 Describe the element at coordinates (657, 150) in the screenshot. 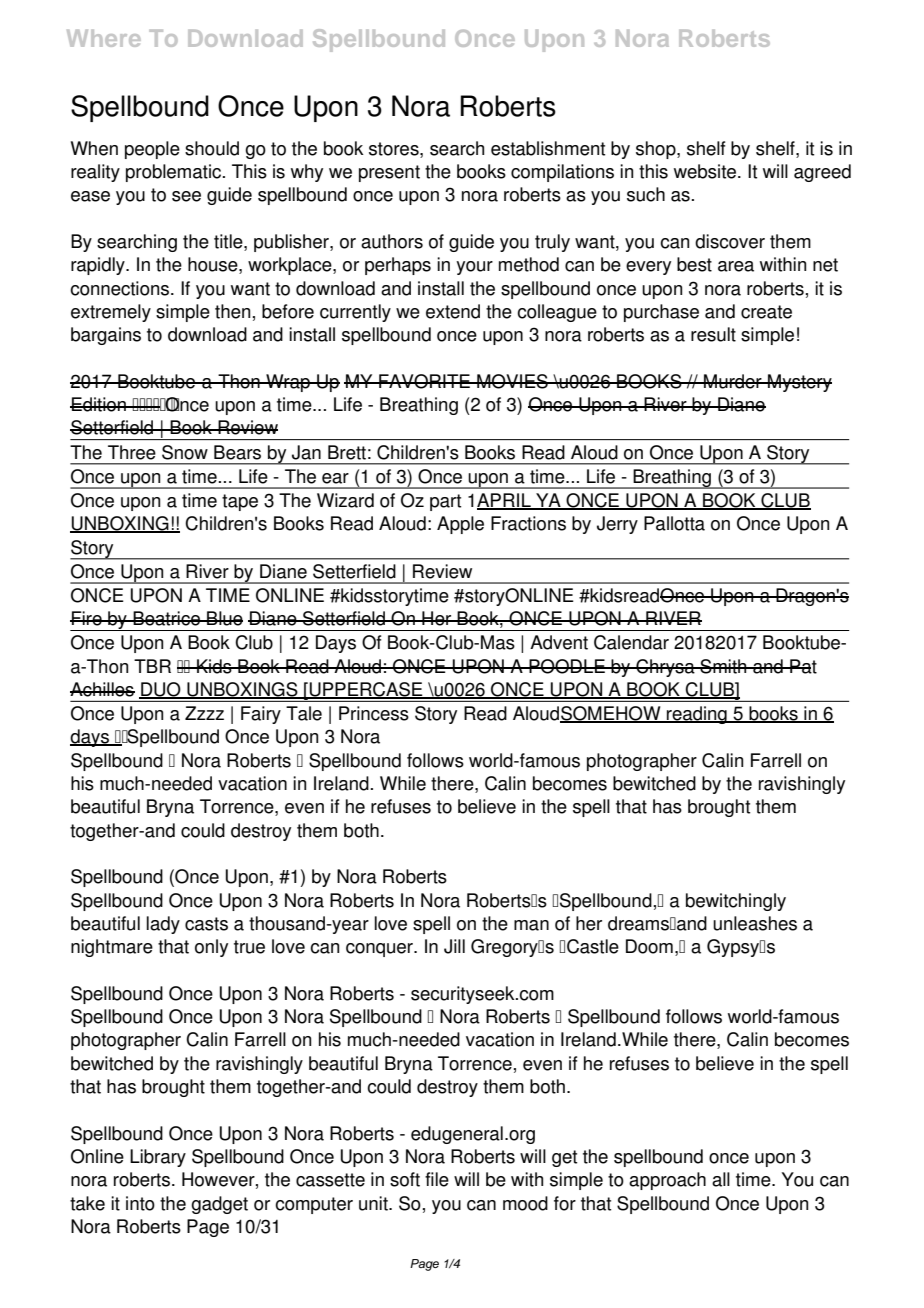

I see `shop` at that location.
